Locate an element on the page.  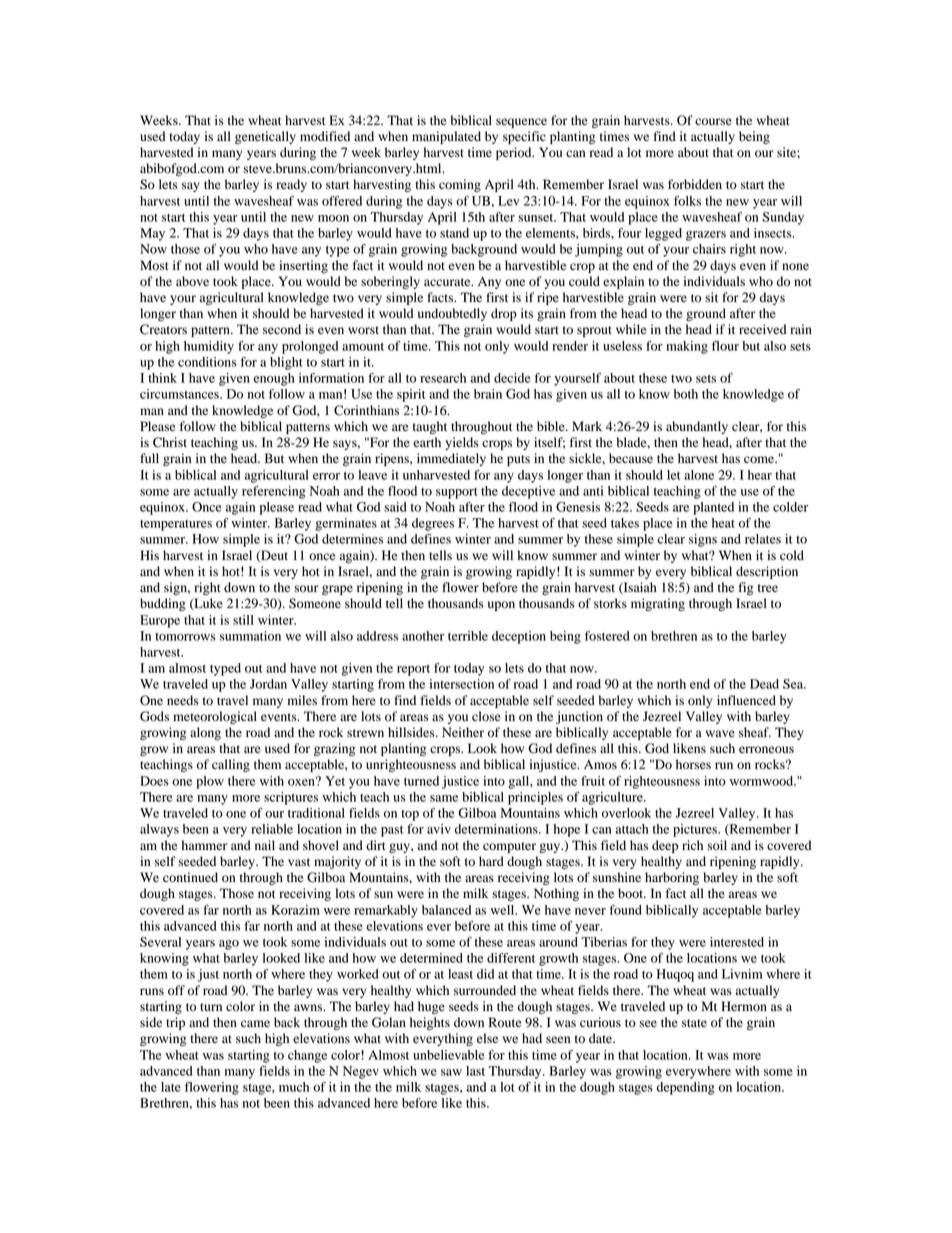
came is located at coordinates (255, 1023).
